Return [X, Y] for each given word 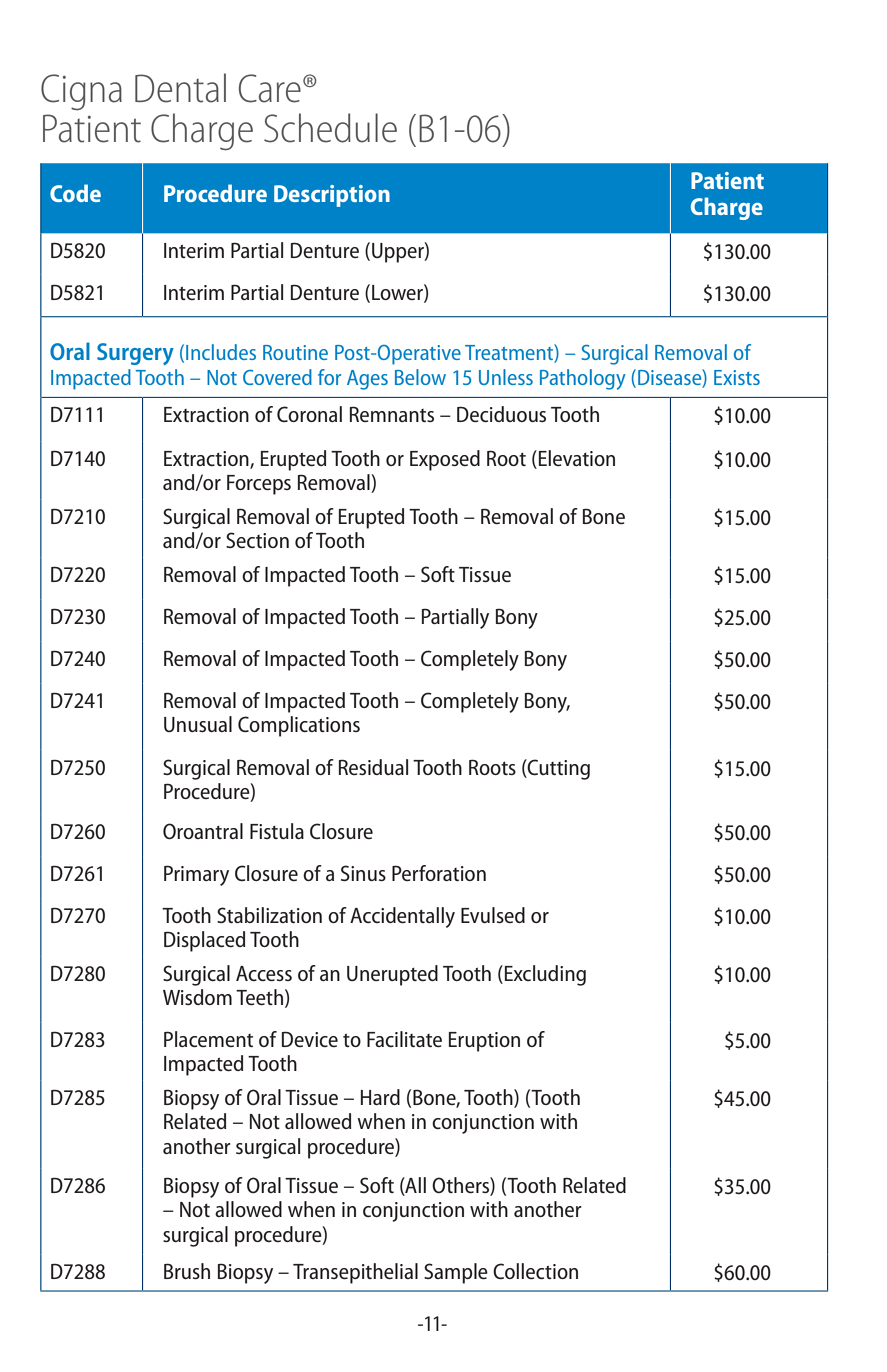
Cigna [81, 92]
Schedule [330, 128]
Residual [373, 767]
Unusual [198, 724]
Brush [187, 1271]
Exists [737, 377]
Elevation [575, 459]
